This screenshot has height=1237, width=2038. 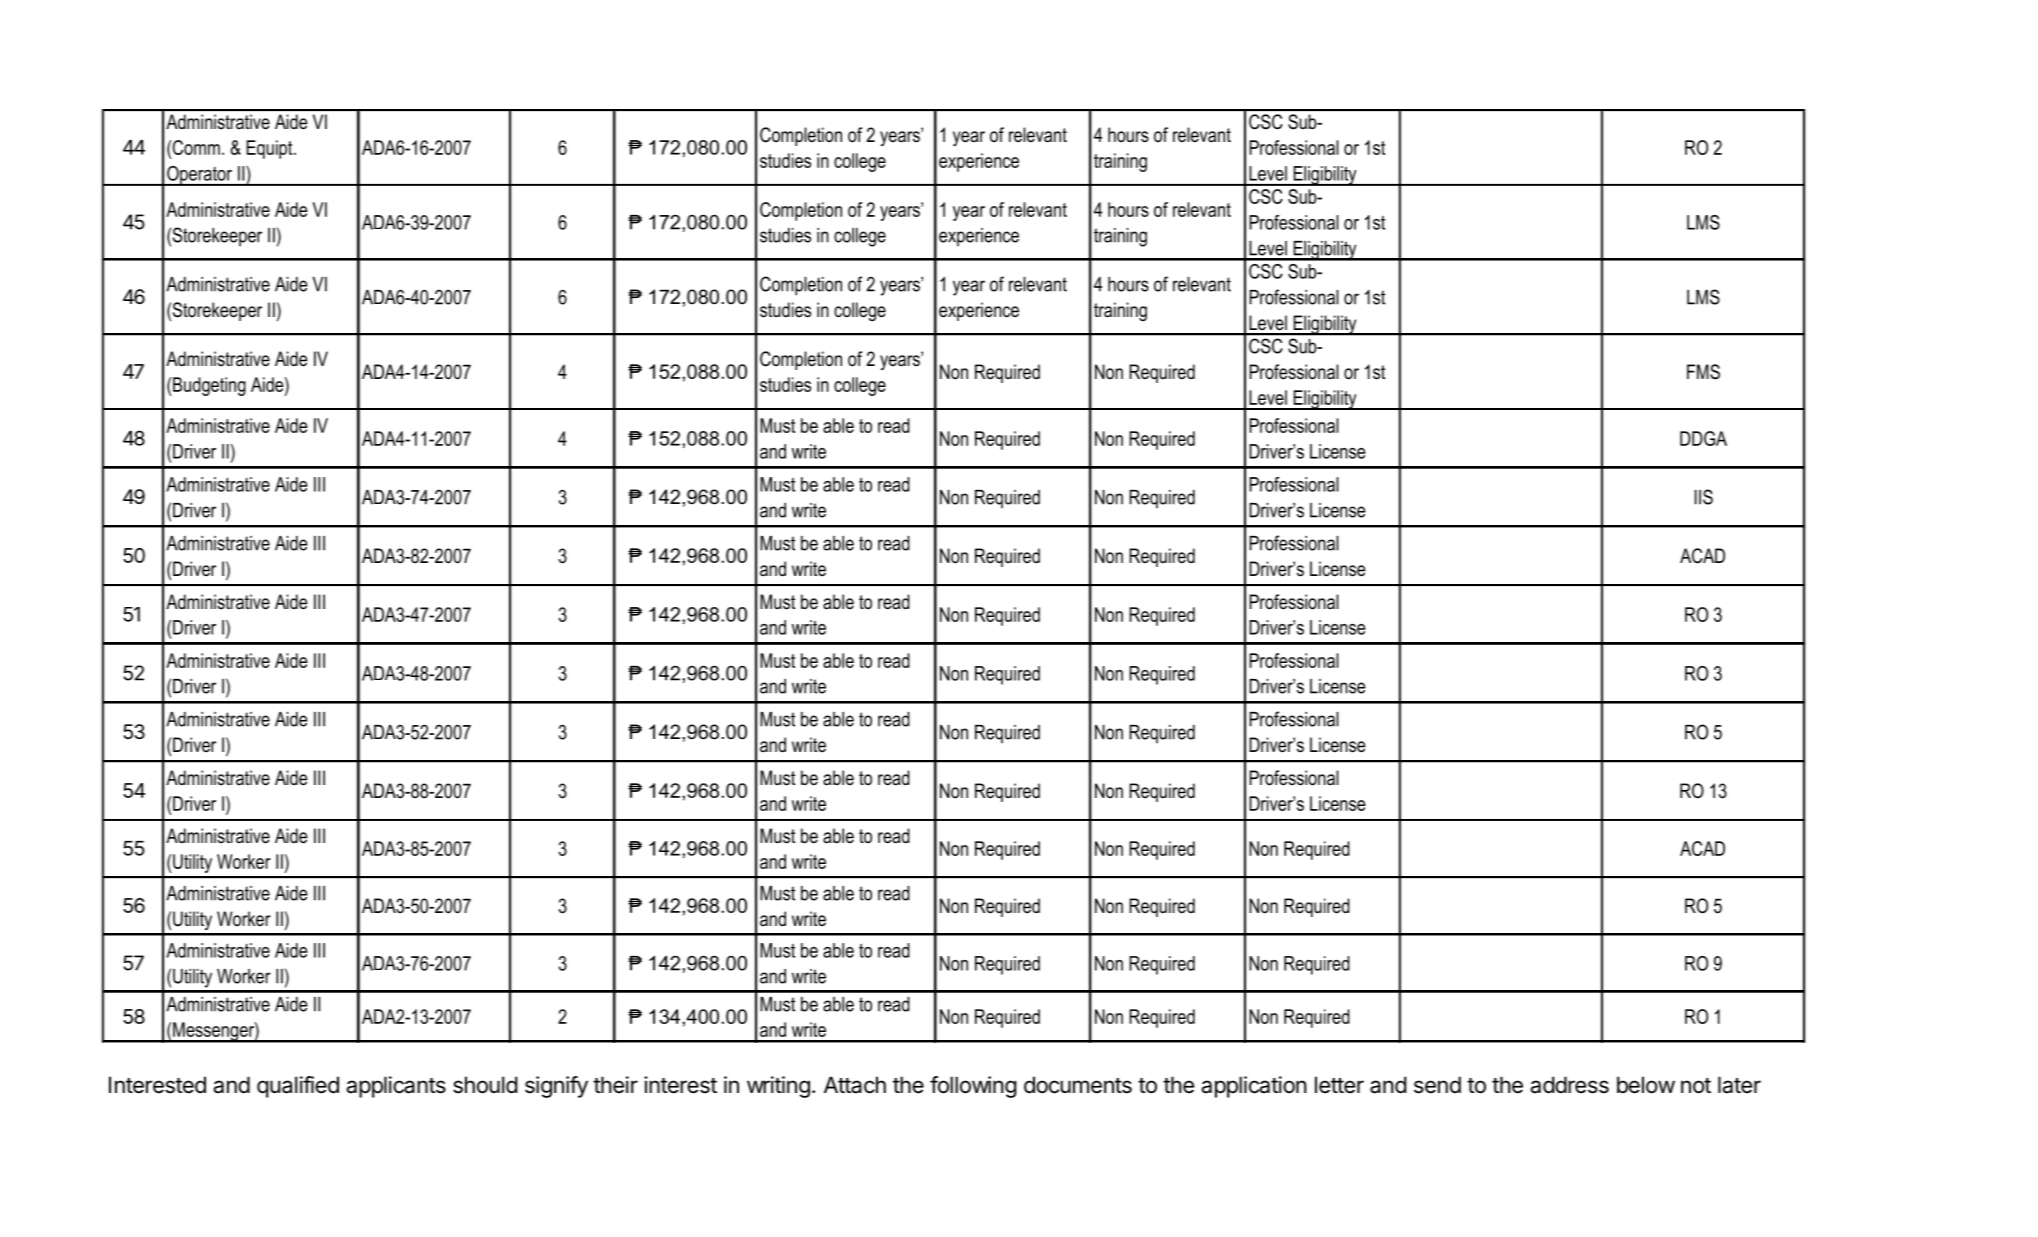 What do you see at coordinates (1646, 1085) in the screenshot?
I see `below` at bounding box center [1646, 1085].
